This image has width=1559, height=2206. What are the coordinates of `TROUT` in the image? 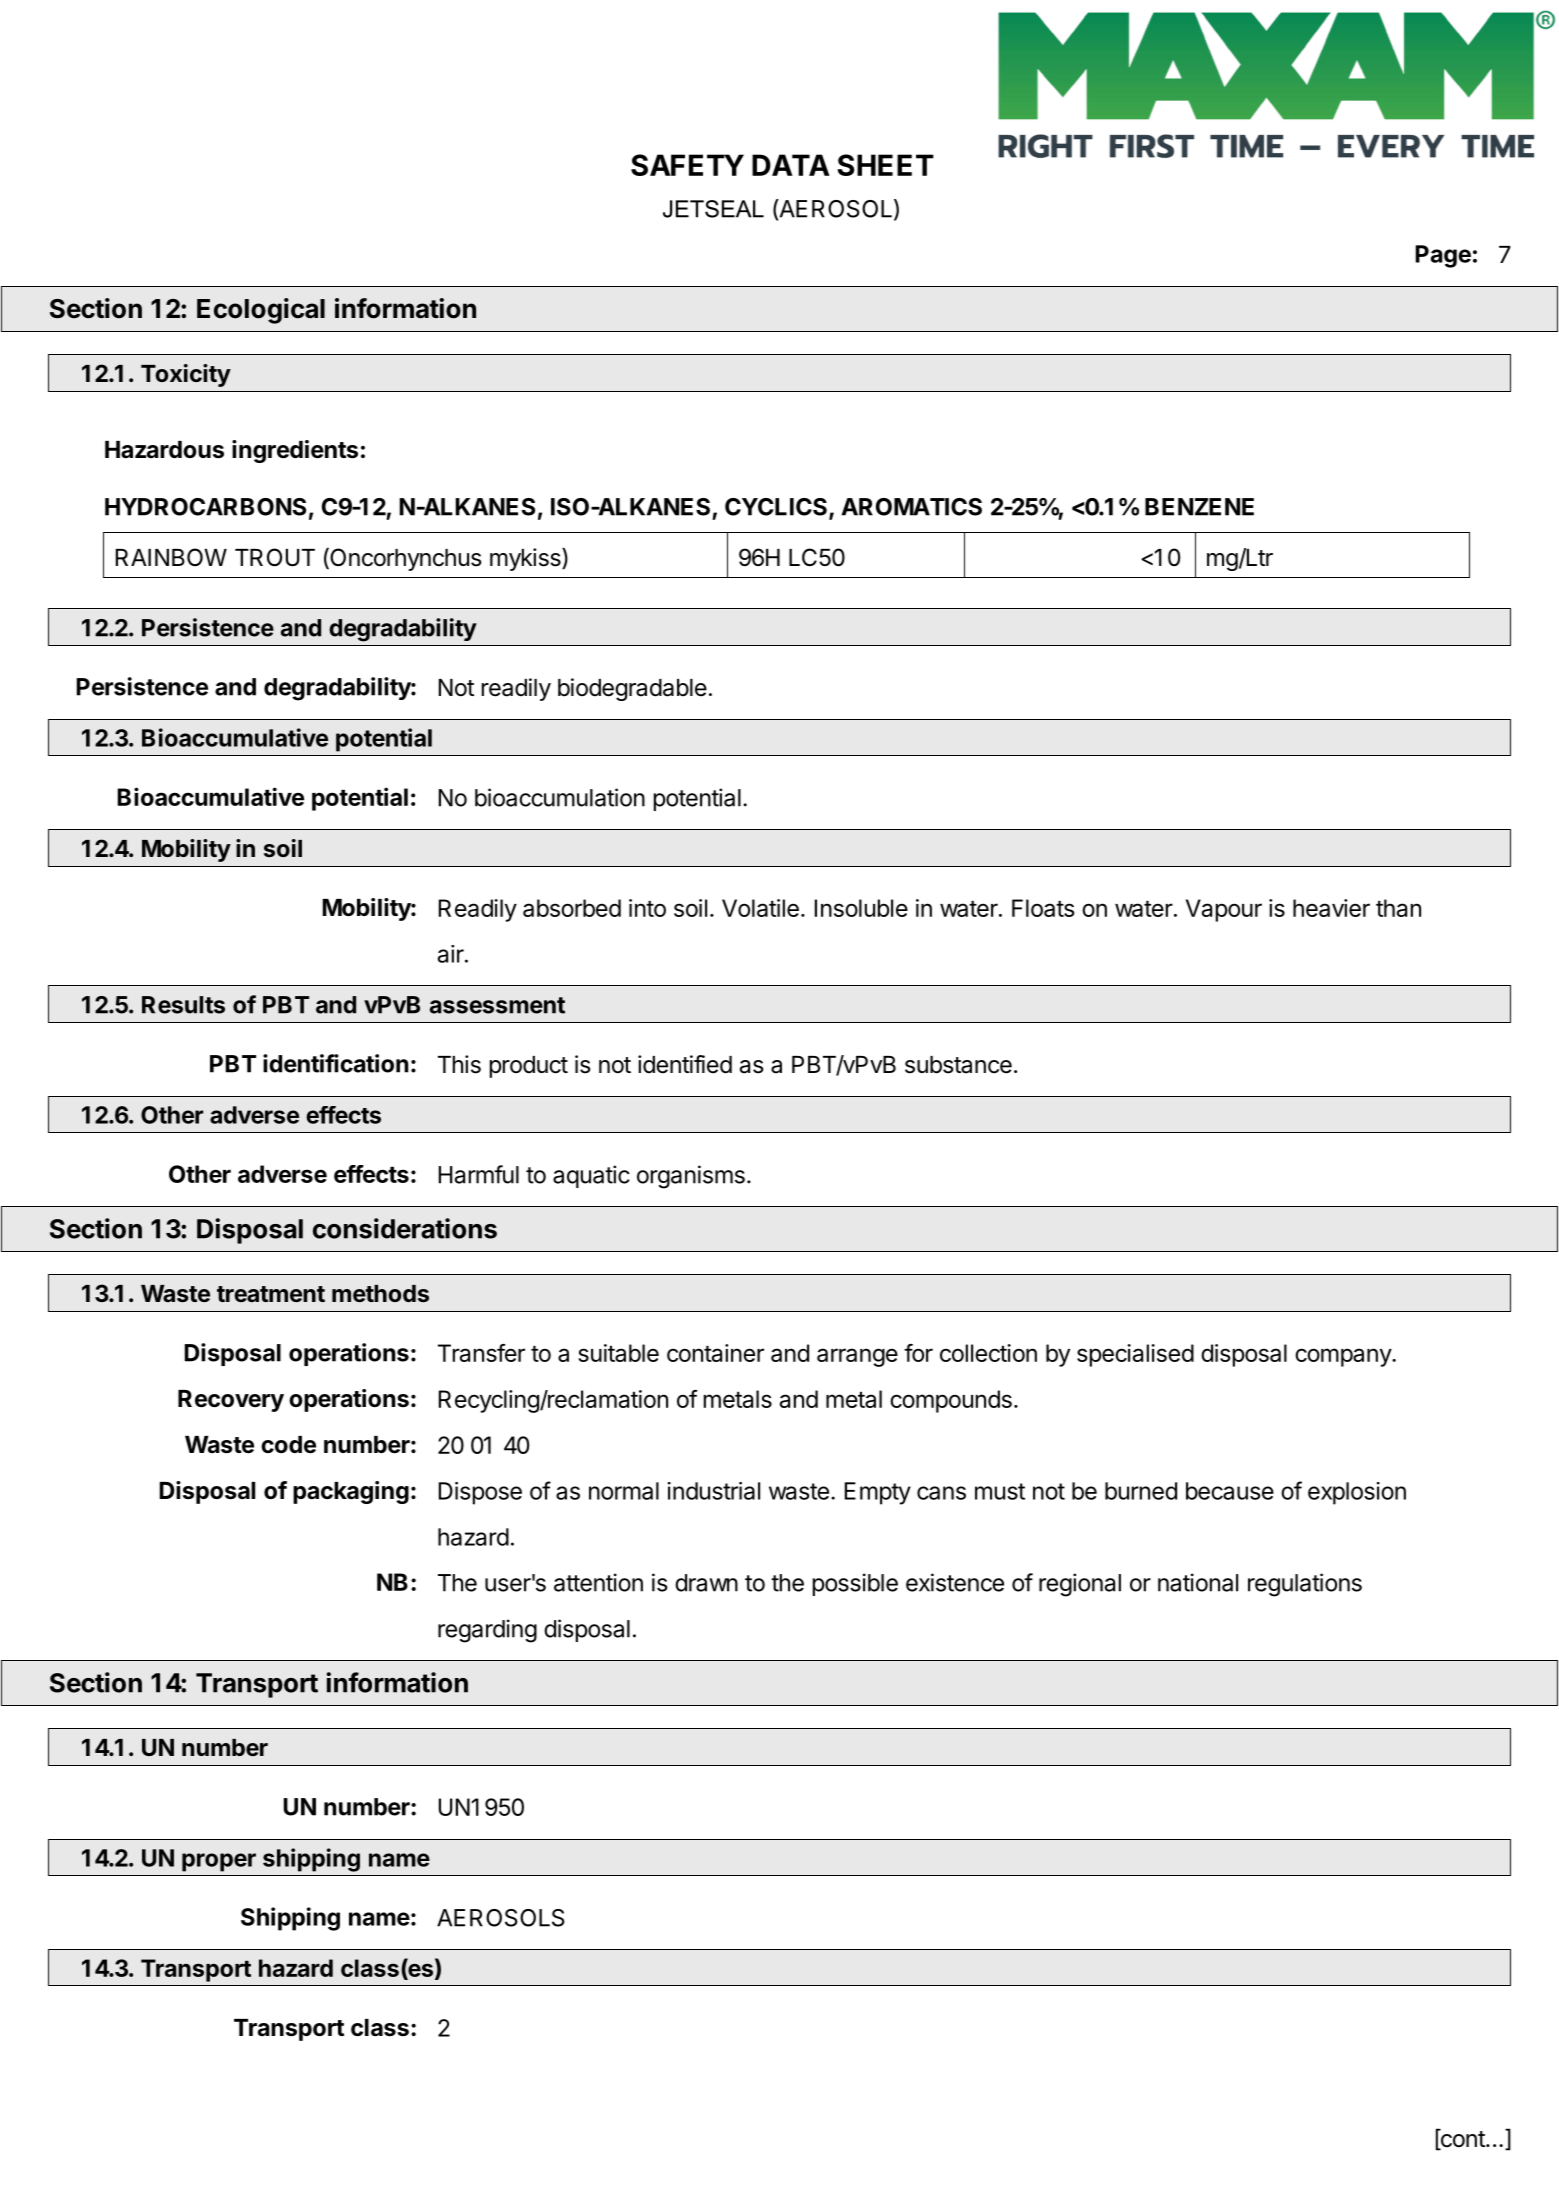 It's located at (275, 557).
